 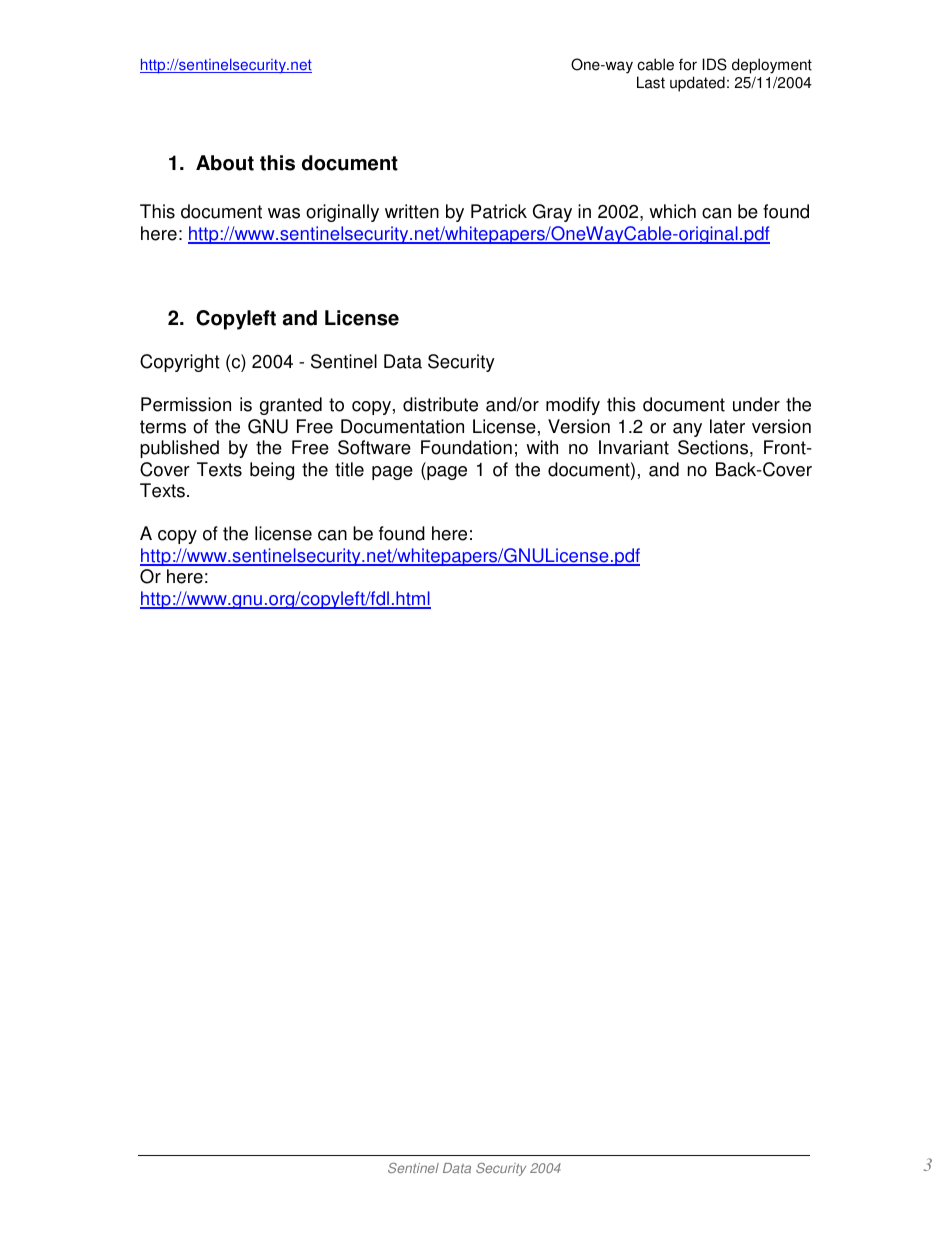 I want to click on Gray, so click(x=552, y=213).
